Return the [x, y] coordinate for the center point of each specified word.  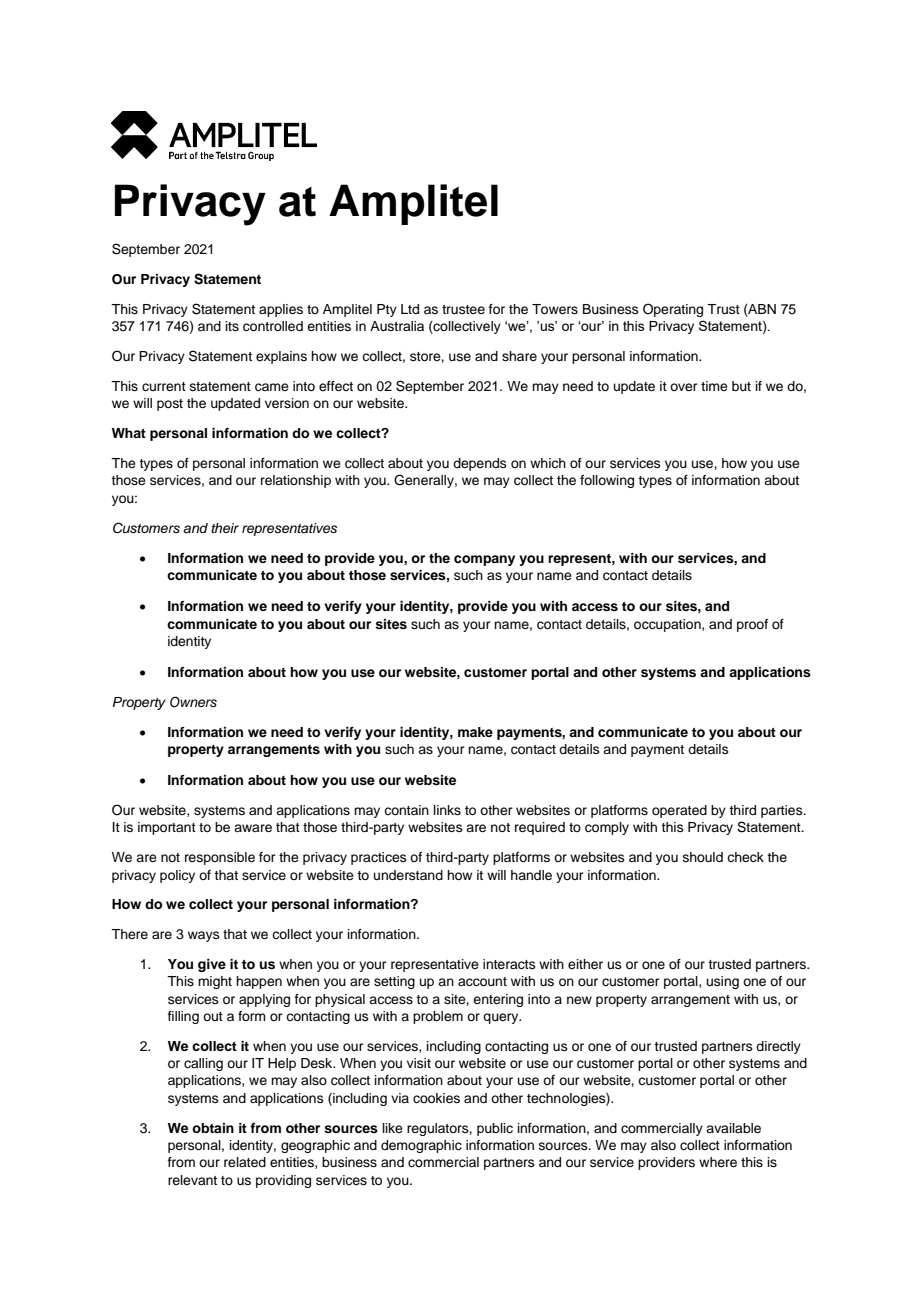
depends [480, 464]
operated [679, 811]
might [215, 982]
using [723, 982]
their [225, 528]
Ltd [410, 309]
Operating [673, 310]
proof [752, 625]
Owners [193, 702]
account [482, 982]
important [167, 828]
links [447, 810]
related [245, 1162]
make [475, 732]
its [232, 326]
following [607, 481]
